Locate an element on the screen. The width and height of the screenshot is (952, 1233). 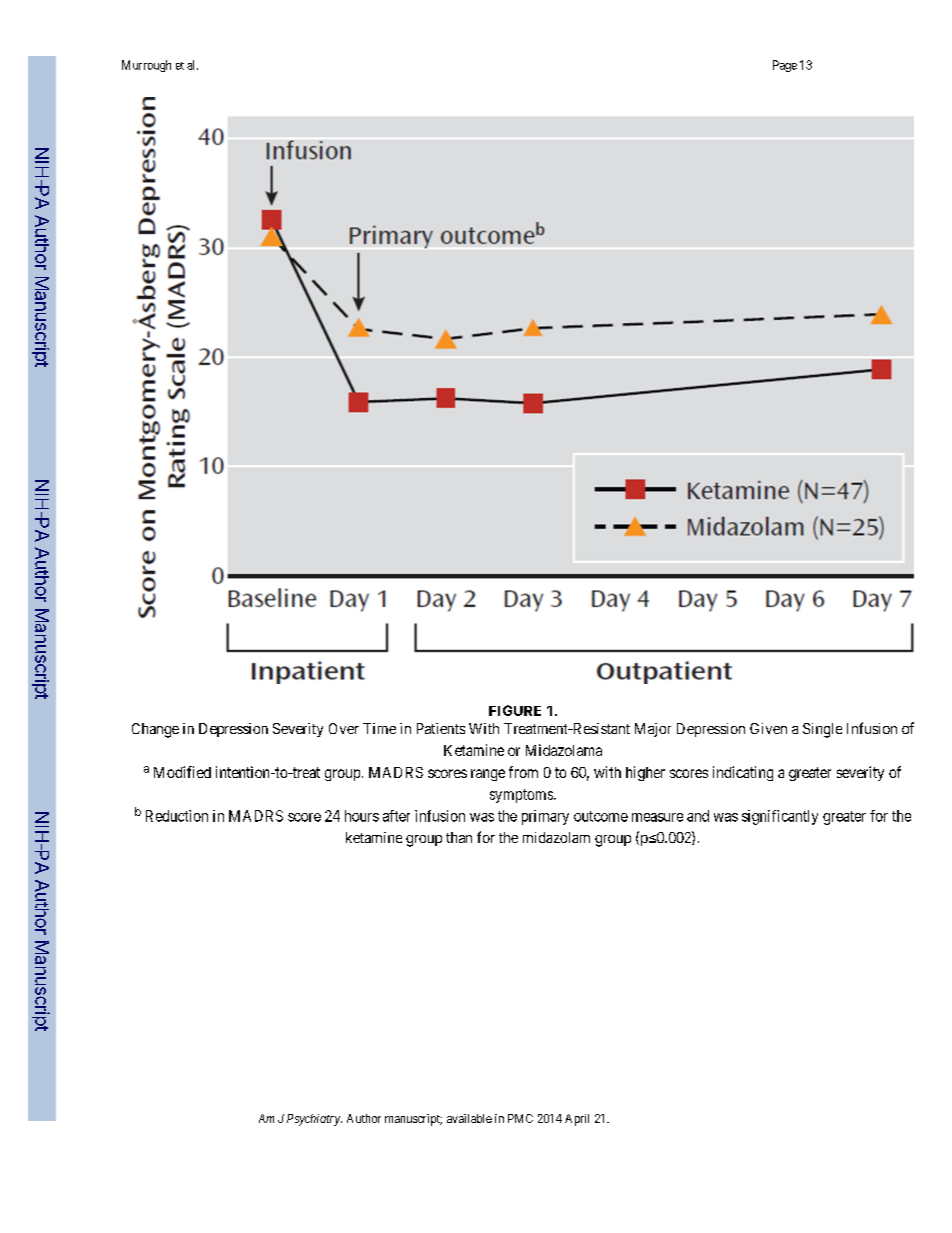
FIGURE is located at coordinates (515, 710).
